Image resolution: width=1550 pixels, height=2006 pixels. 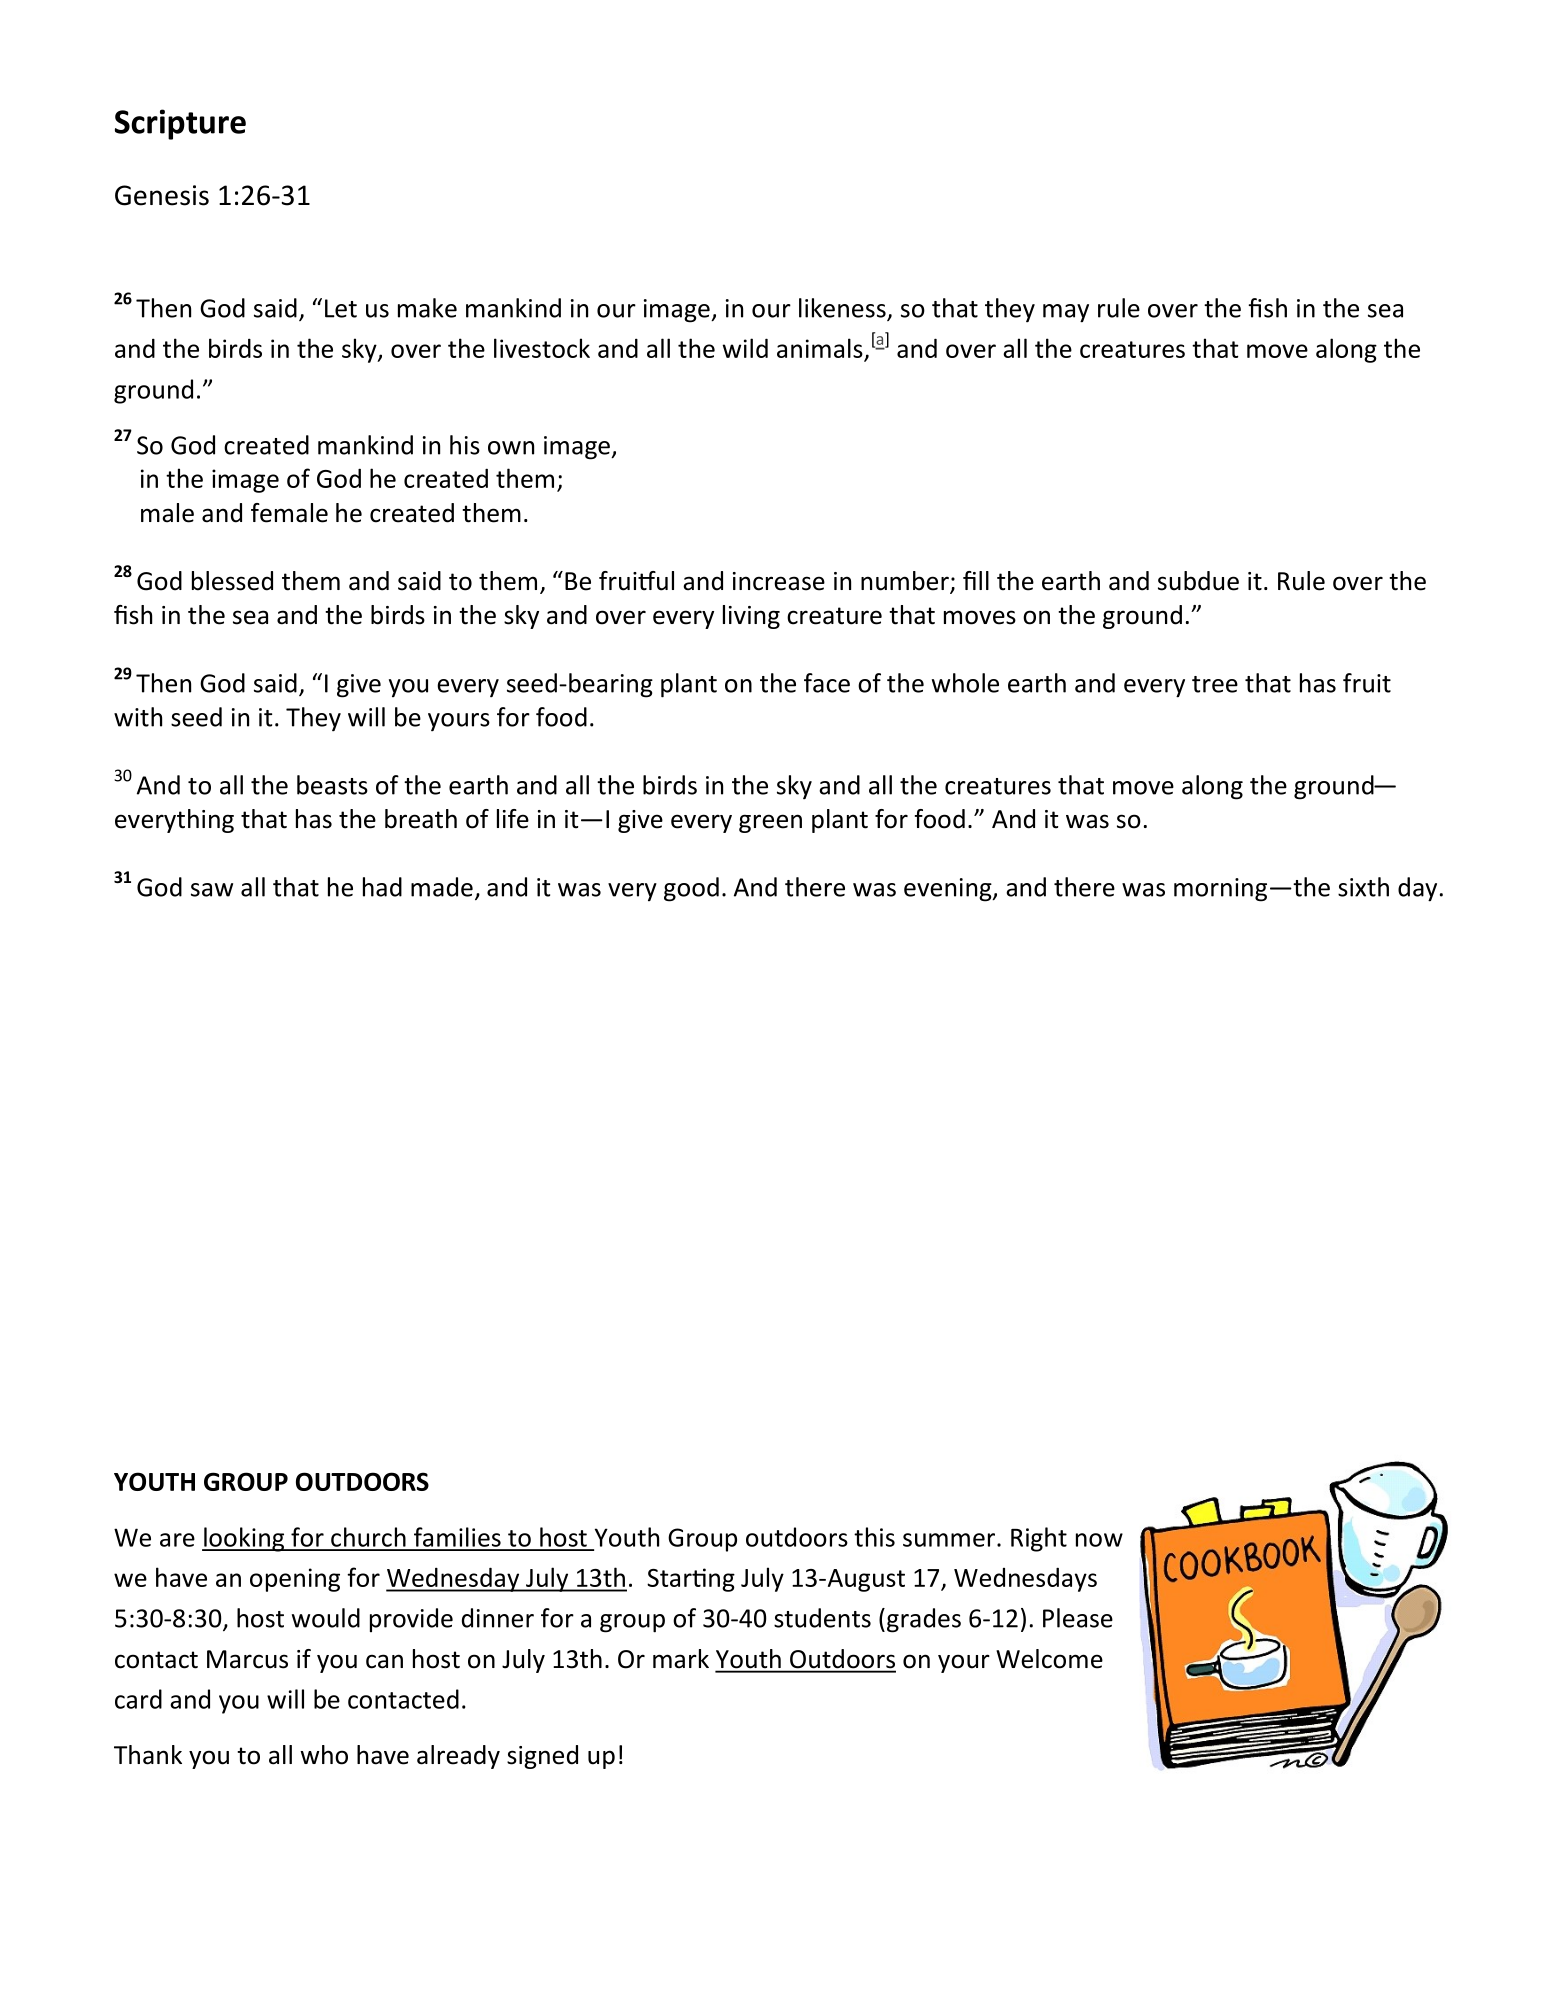 I want to click on sixth, so click(x=1363, y=887).
